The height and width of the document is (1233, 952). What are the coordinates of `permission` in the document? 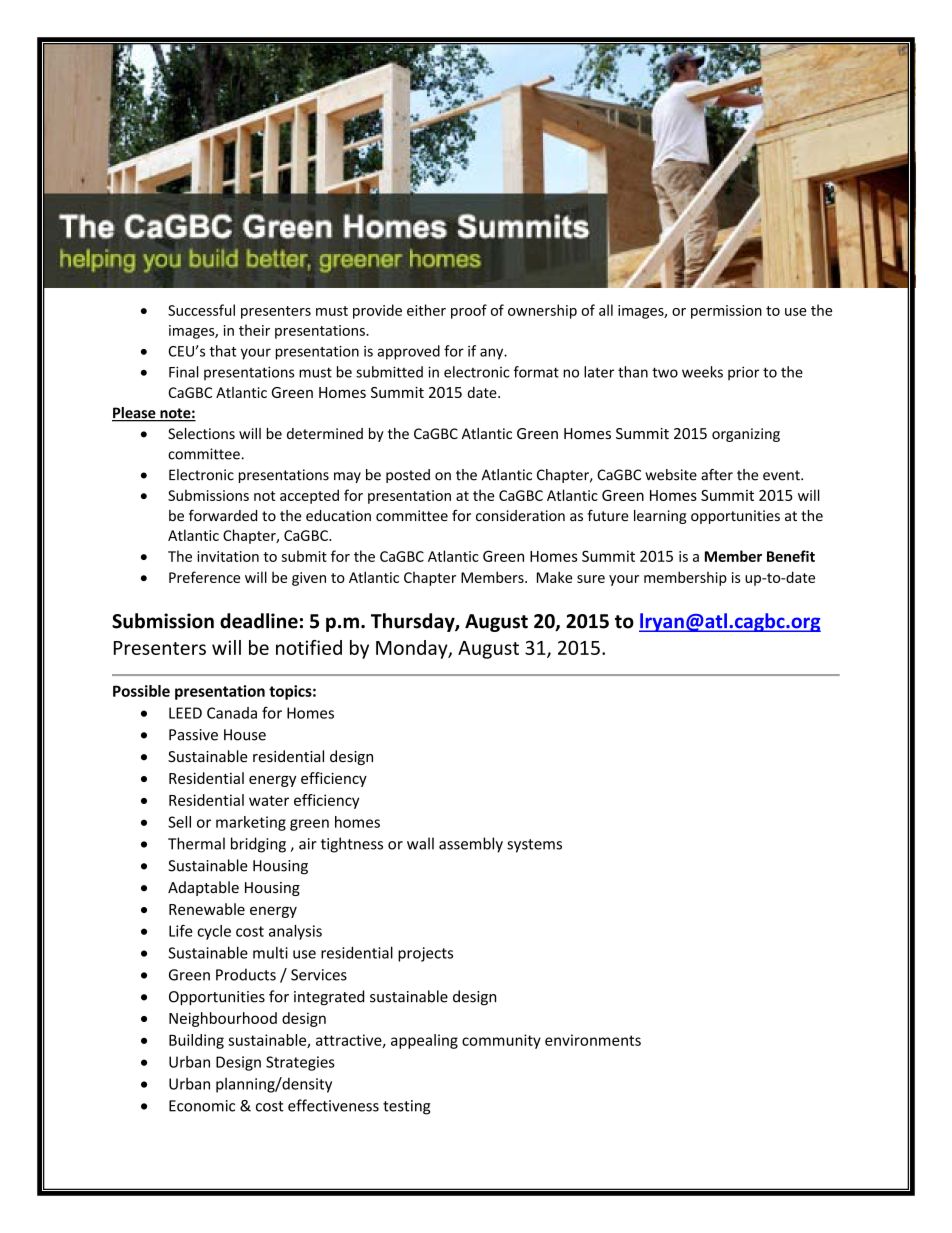 It's located at (726, 312).
